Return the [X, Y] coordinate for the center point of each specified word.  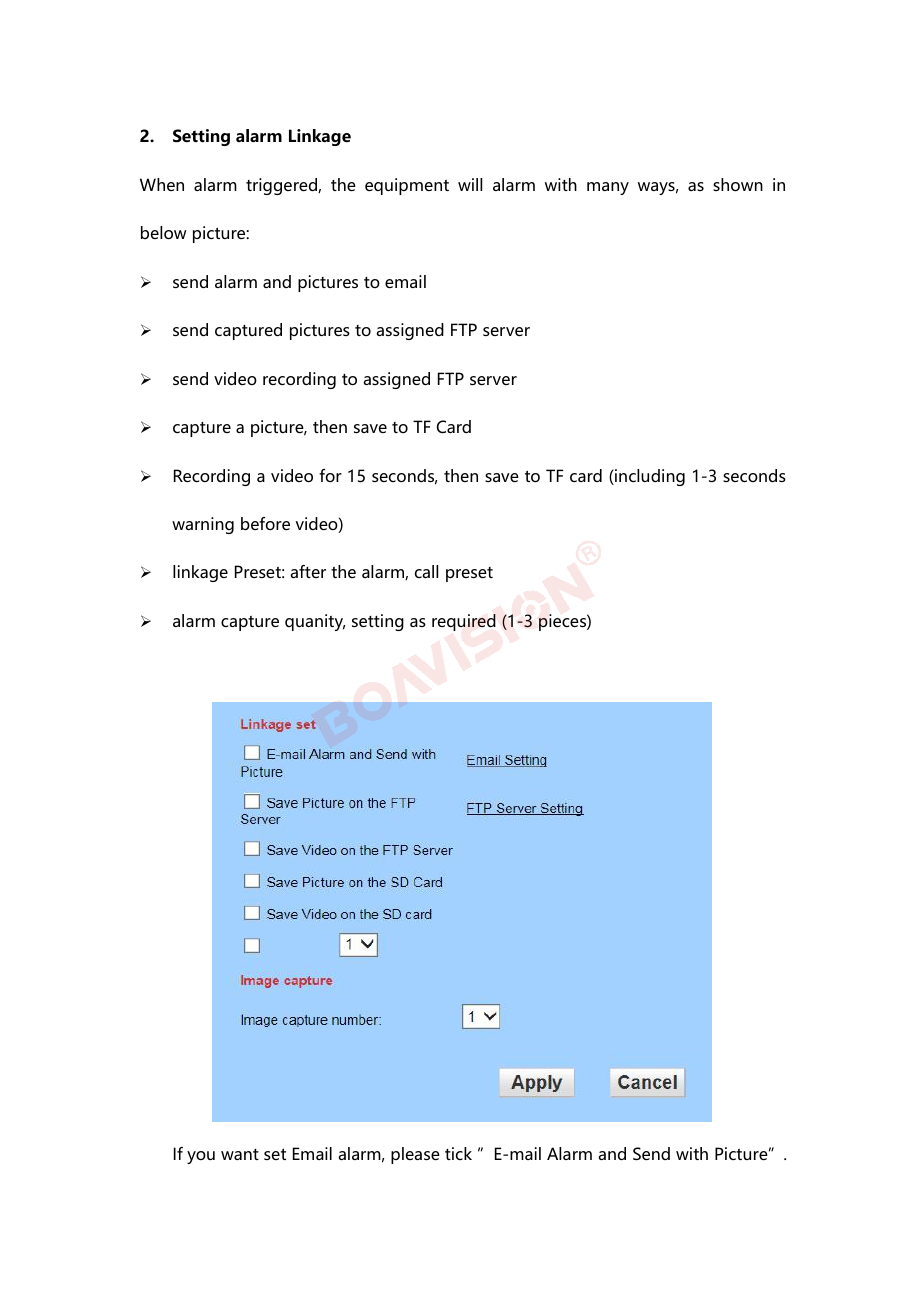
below [163, 232]
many [608, 188]
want [240, 1154]
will [470, 184]
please [415, 1155]
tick [458, 1153]
